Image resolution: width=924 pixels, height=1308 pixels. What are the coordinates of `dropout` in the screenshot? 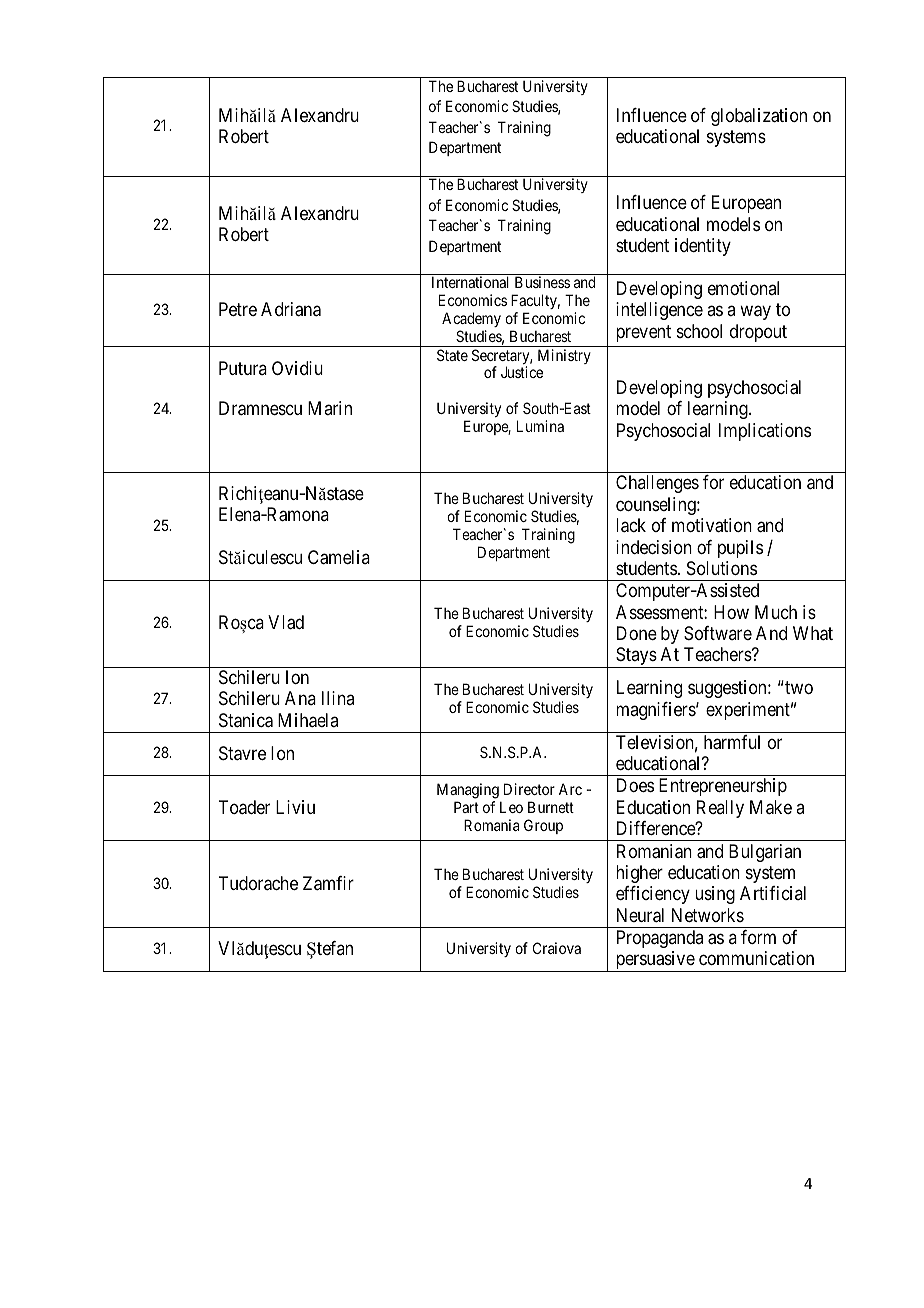 It's located at (758, 333).
